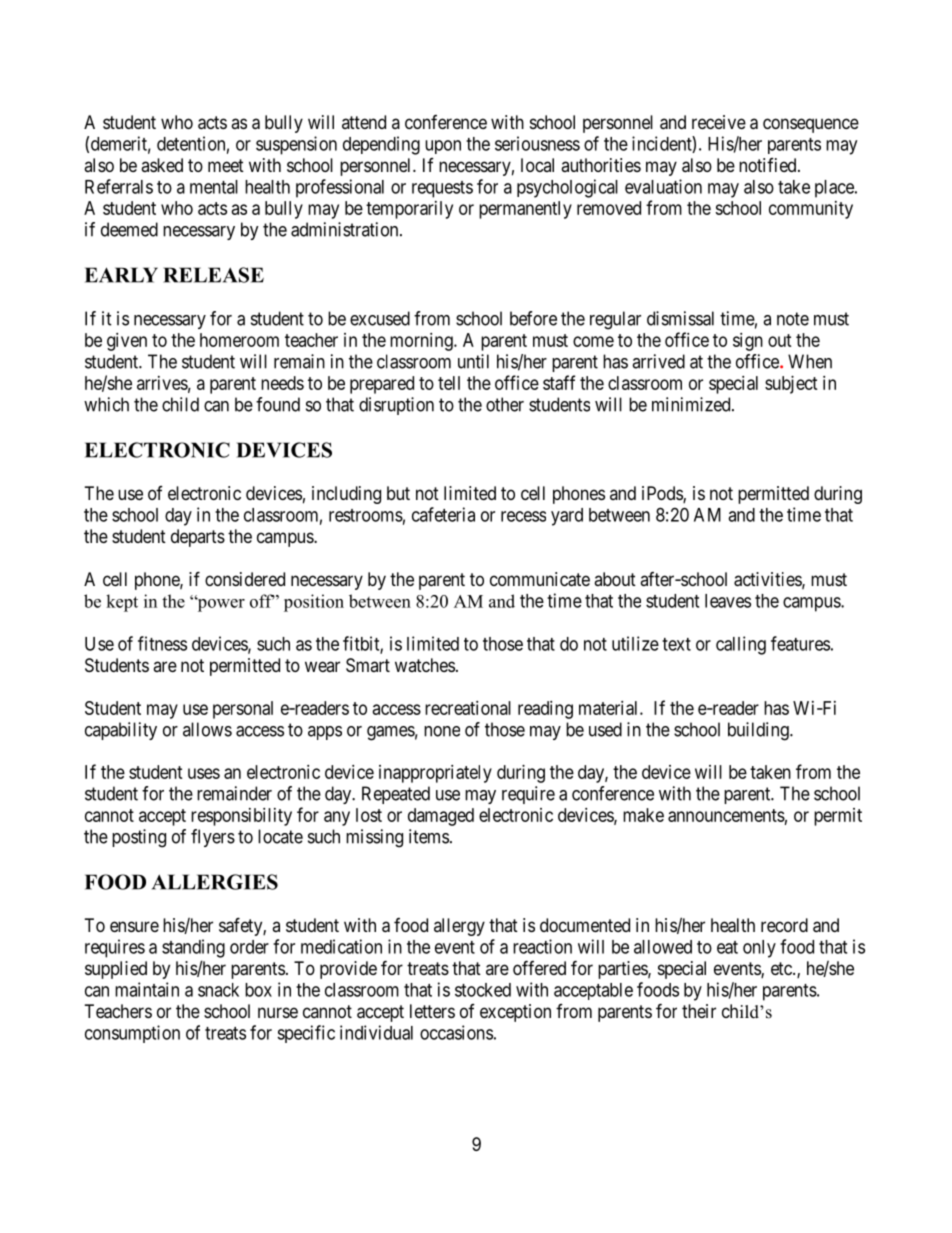 Image resolution: width=952 pixels, height=1233 pixels. Describe the element at coordinates (162, 165) in the screenshot. I see `asked` at that location.
